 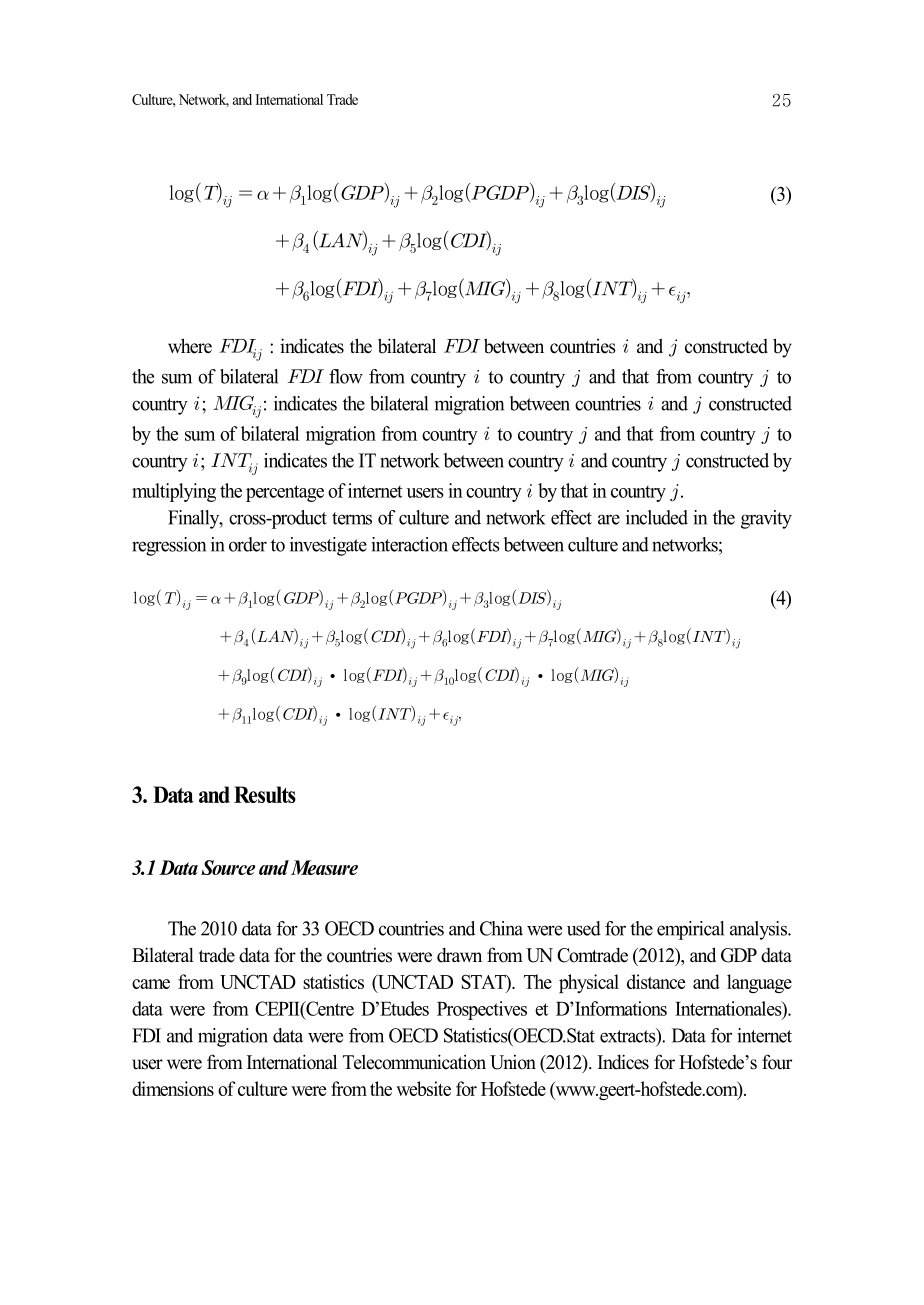 I want to click on where, so click(x=190, y=346).
